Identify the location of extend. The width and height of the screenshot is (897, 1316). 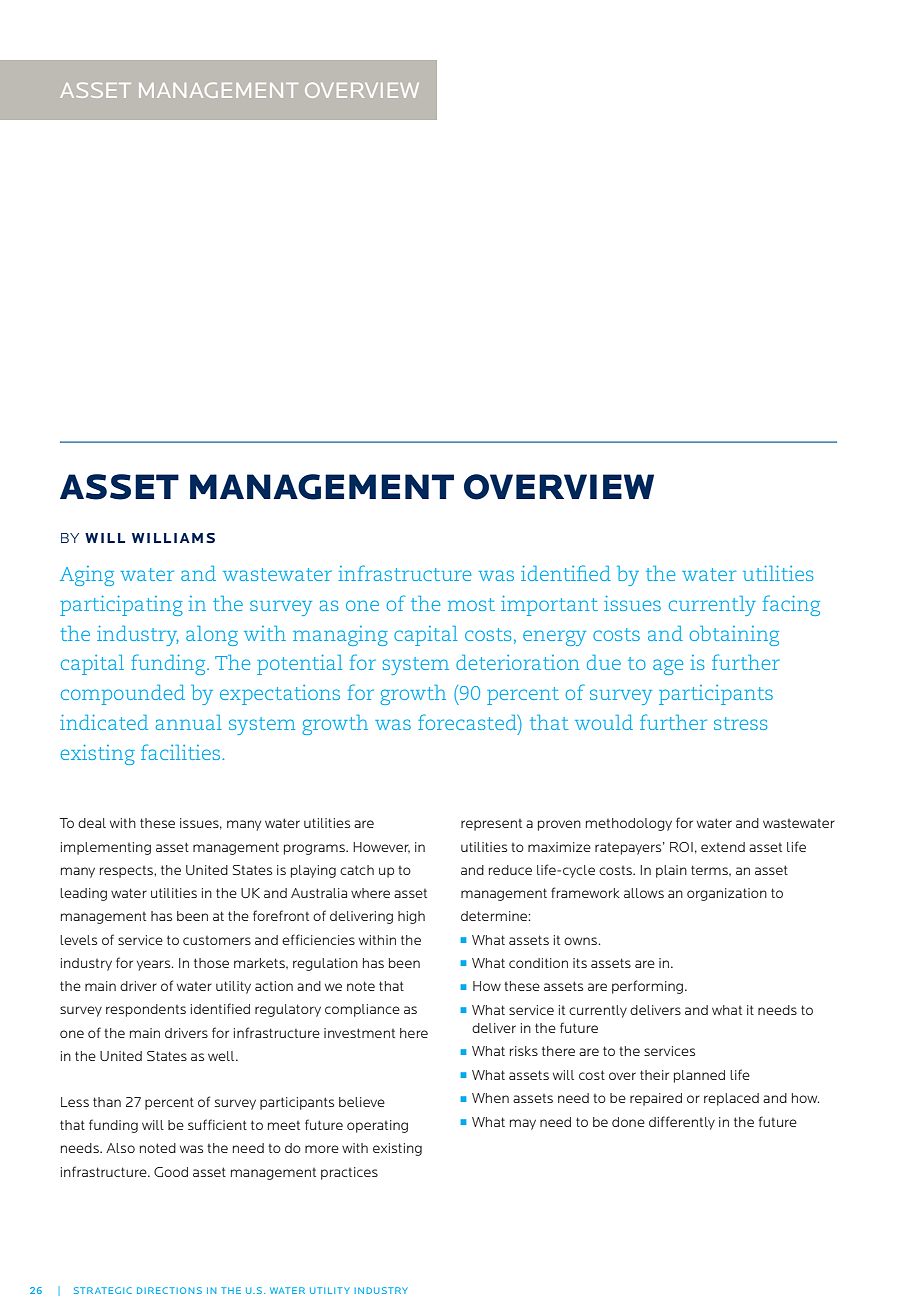
(723, 847).
